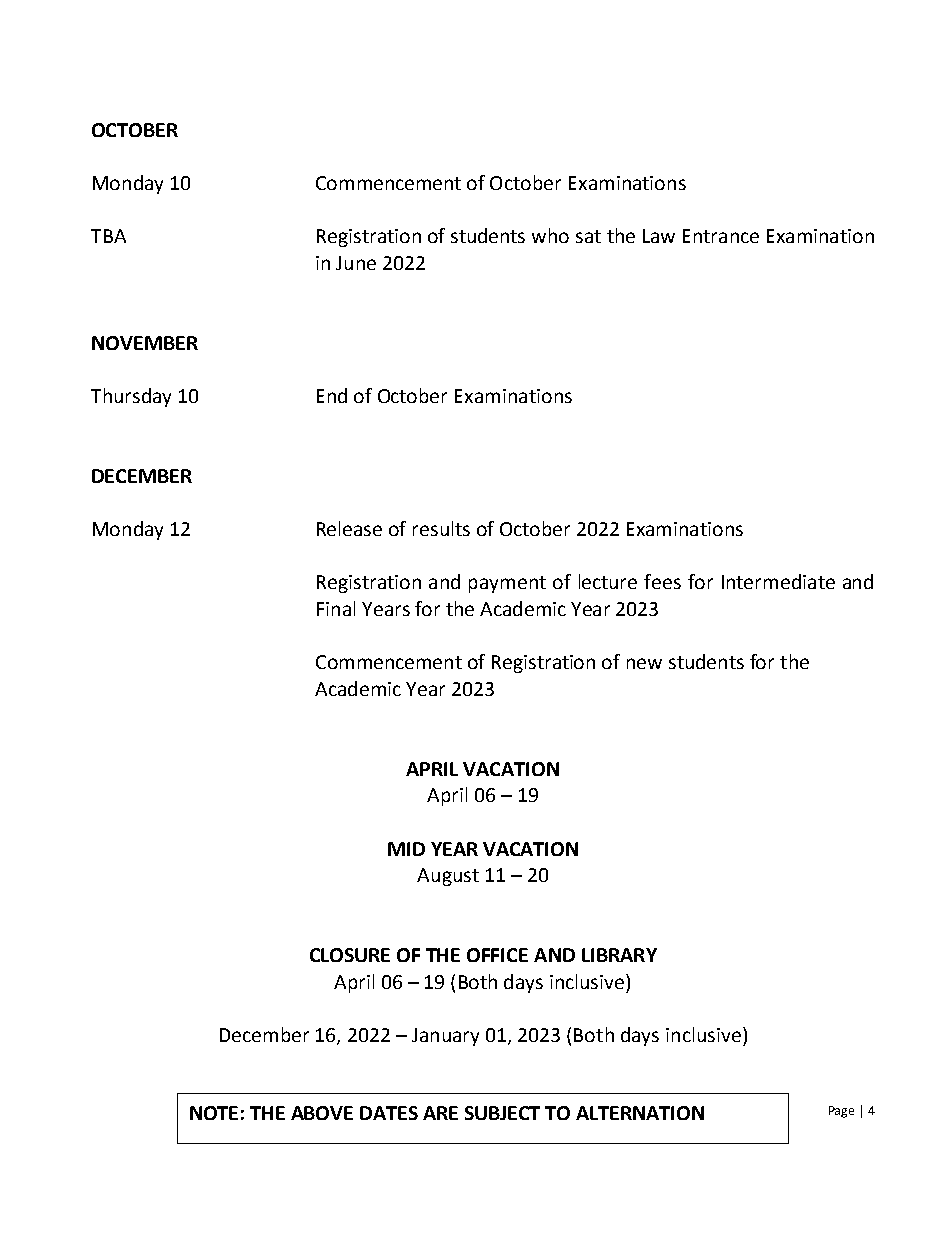 The image size is (952, 1233). I want to click on August, so click(448, 877).
